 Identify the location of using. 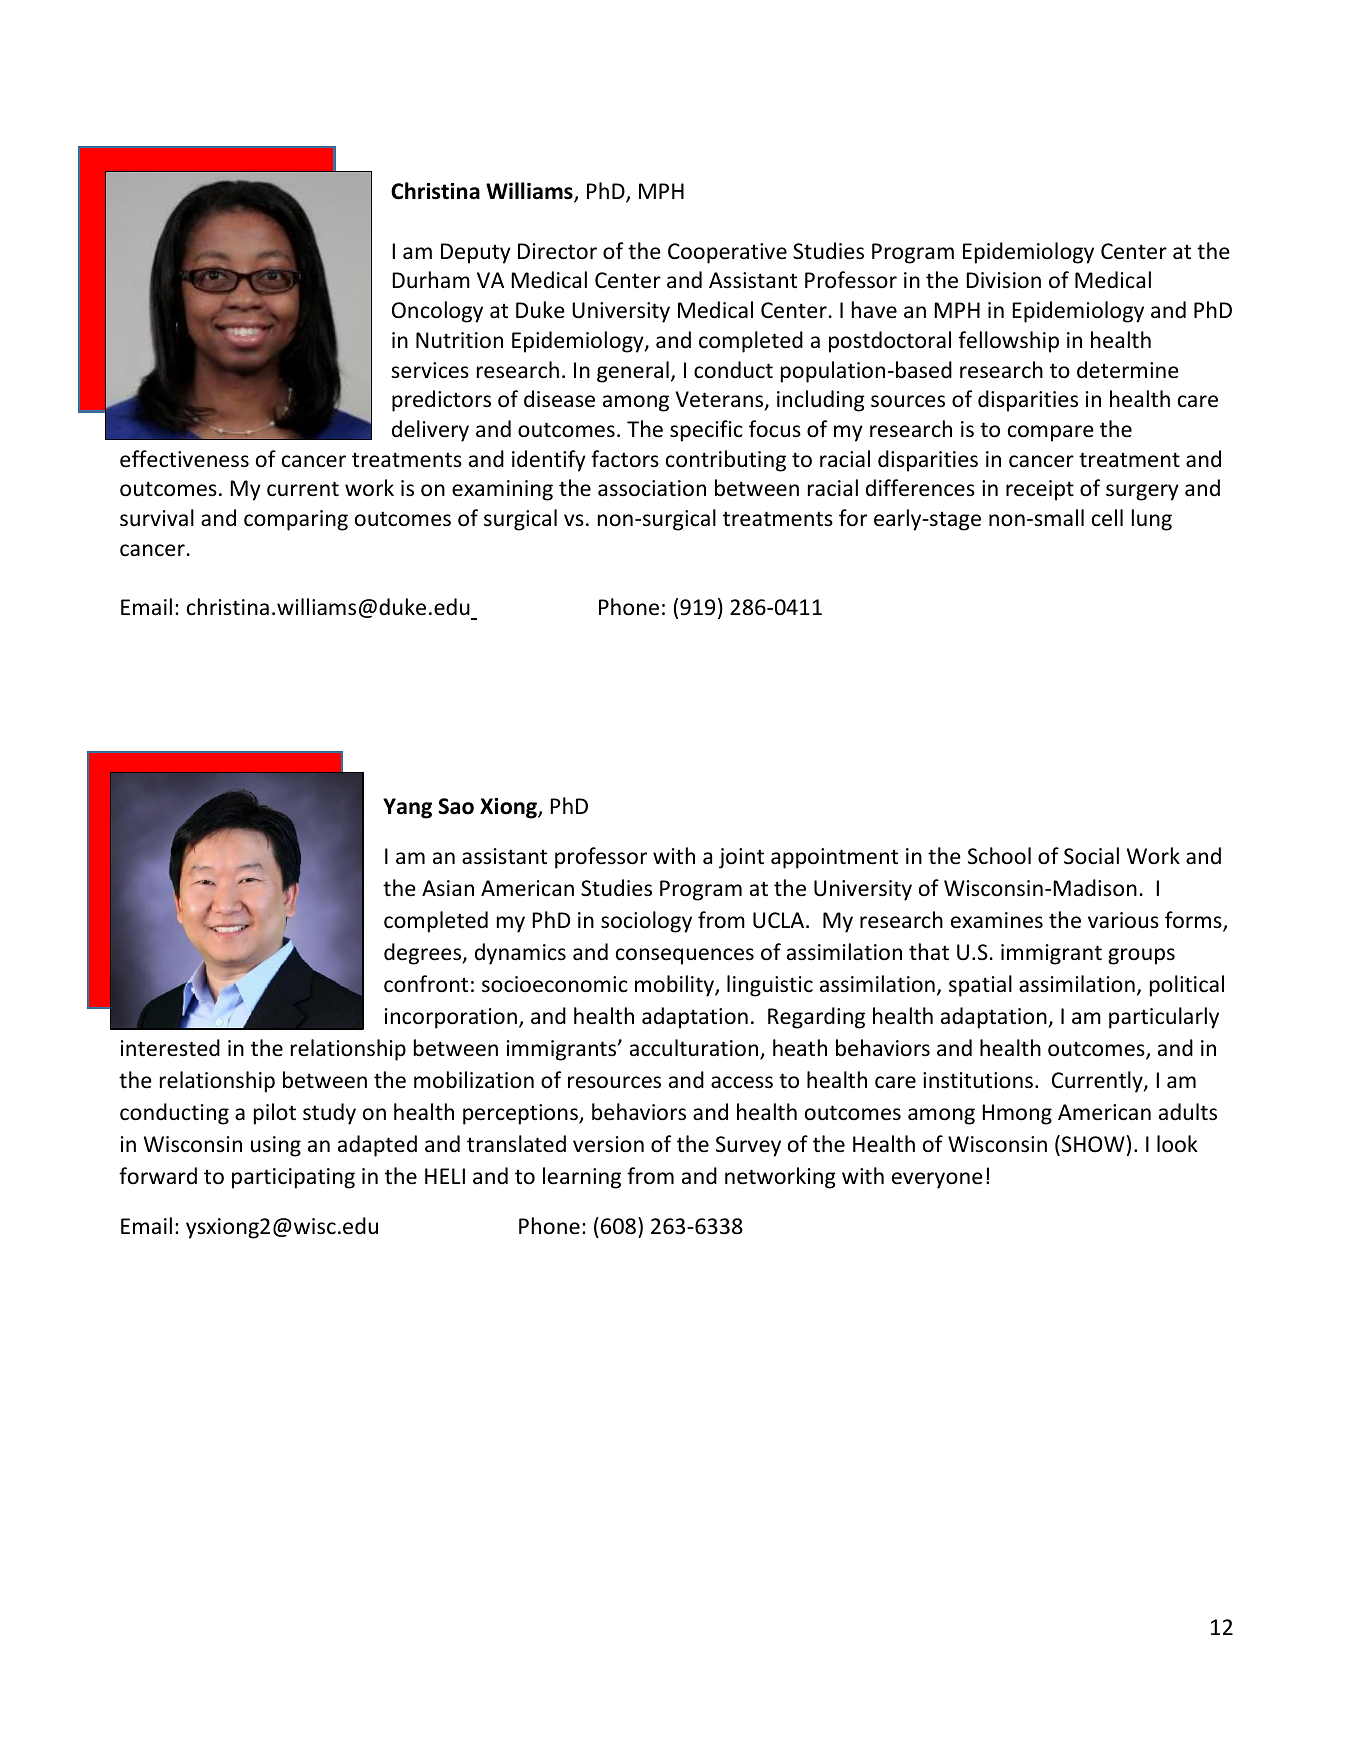
(276, 1146).
